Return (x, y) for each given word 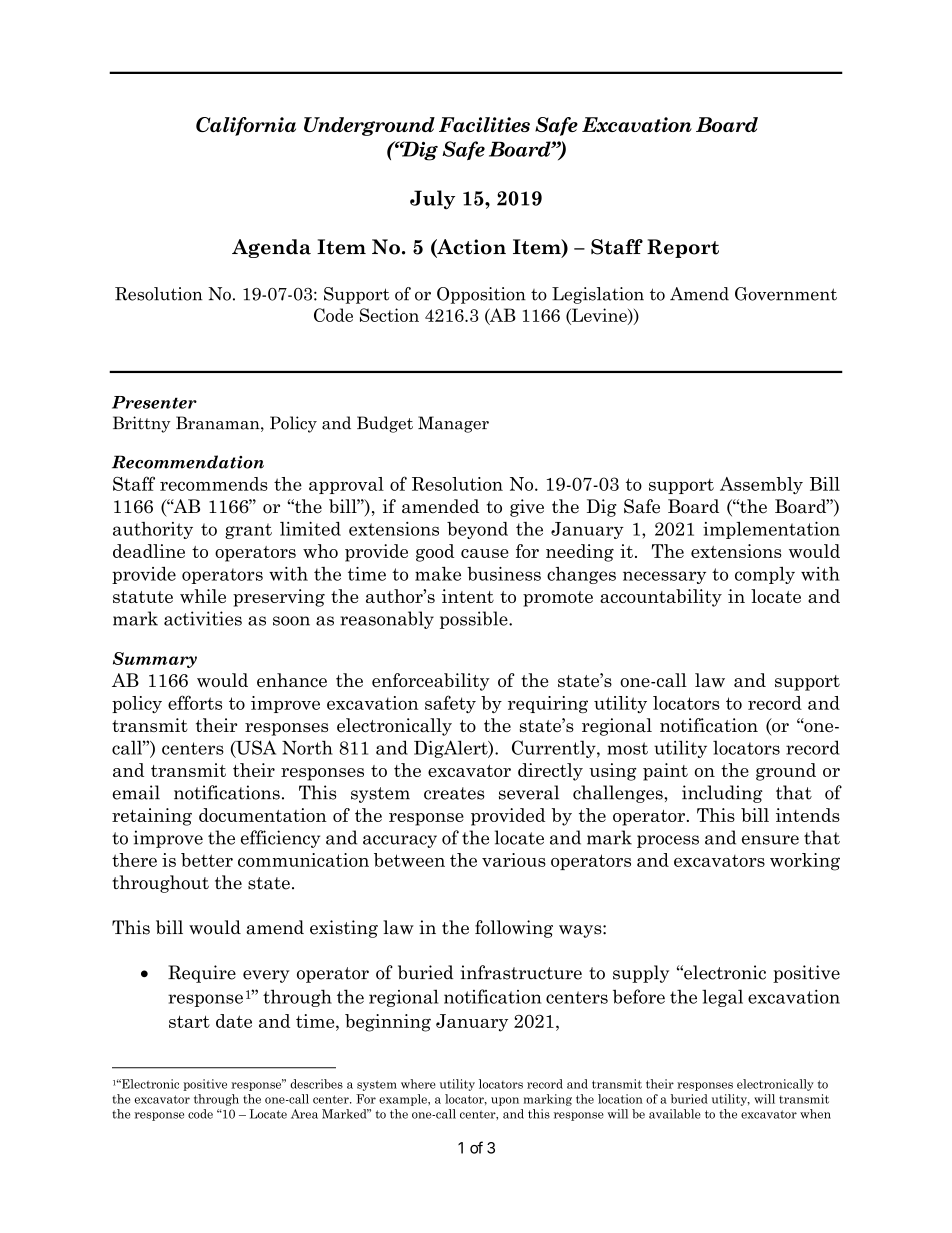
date (234, 1021)
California (246, 126)
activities (203, 618)
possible (475, 620)
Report (683, 248)
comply (765, 575)
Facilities (484, 124)
